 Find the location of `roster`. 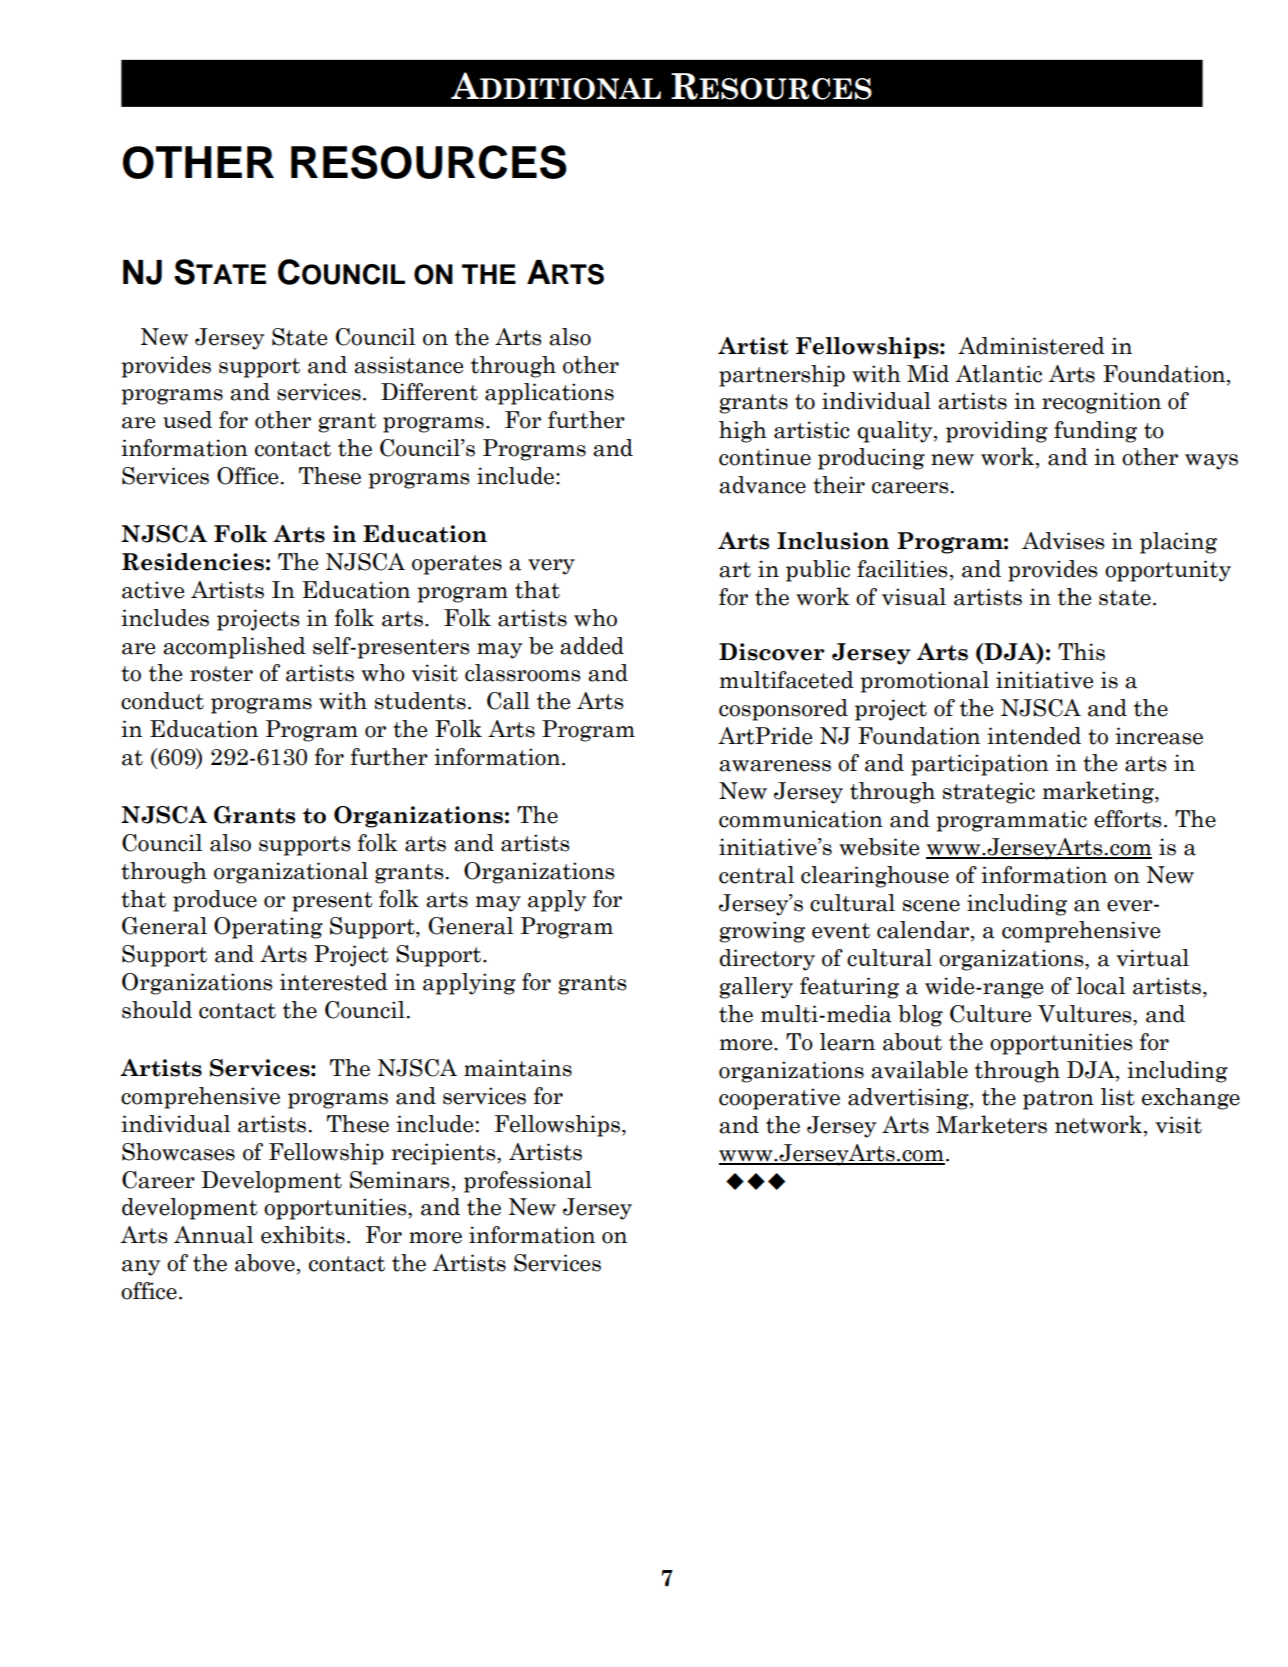

roster is located at coordinates (221, 674).
